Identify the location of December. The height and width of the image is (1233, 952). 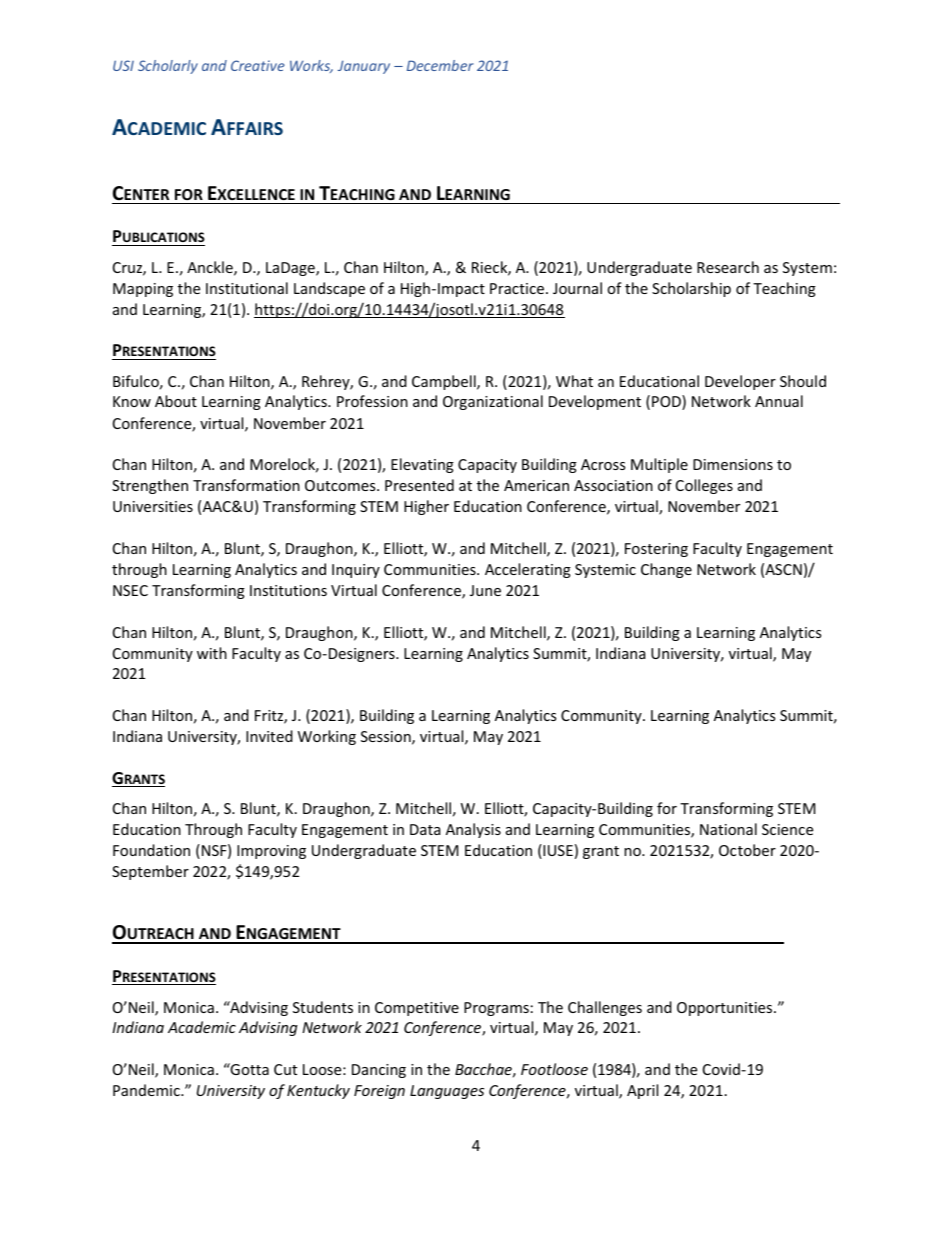
(440, 65).
